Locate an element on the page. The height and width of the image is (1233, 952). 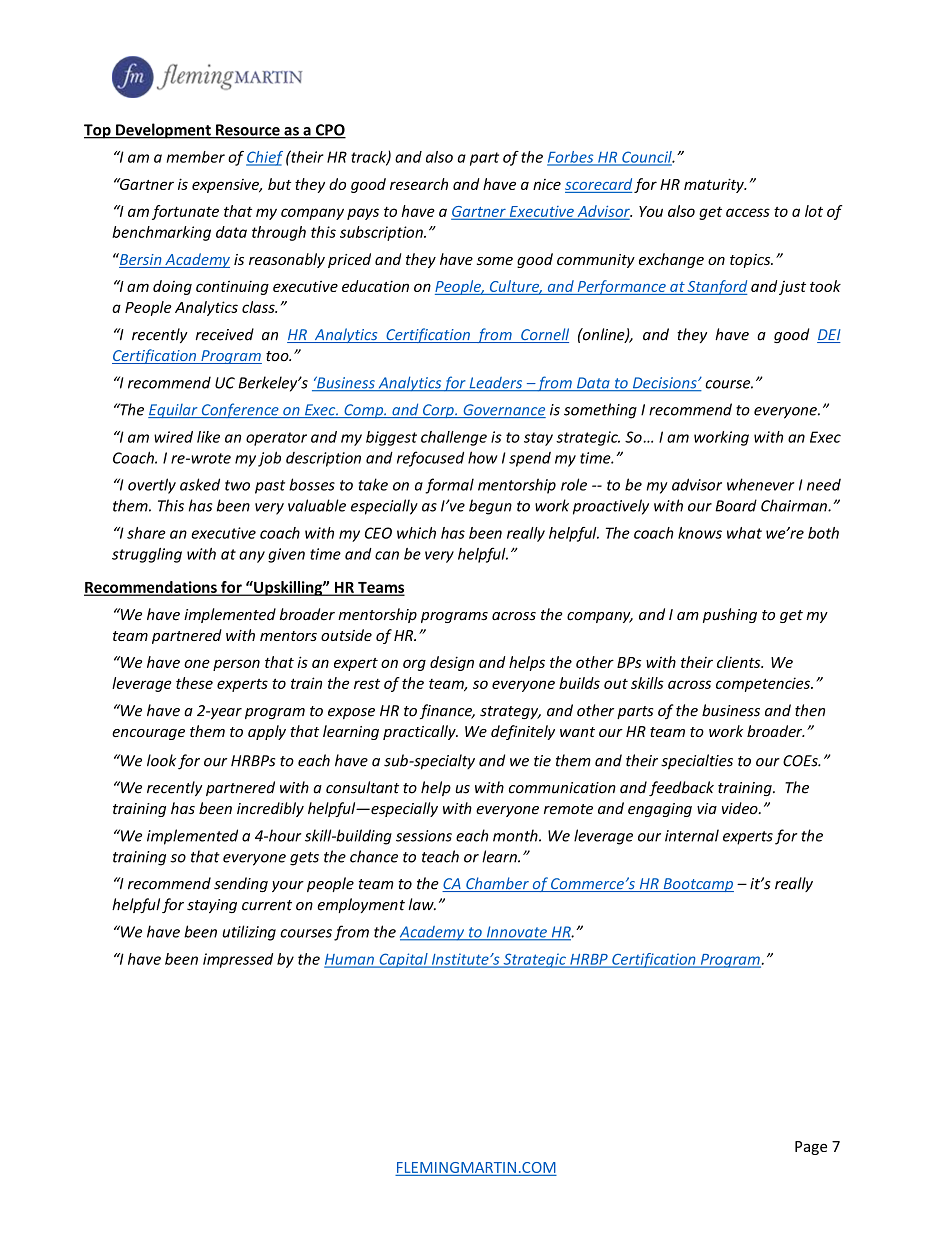
Bootcamp is located at coordinates (697, 885).
